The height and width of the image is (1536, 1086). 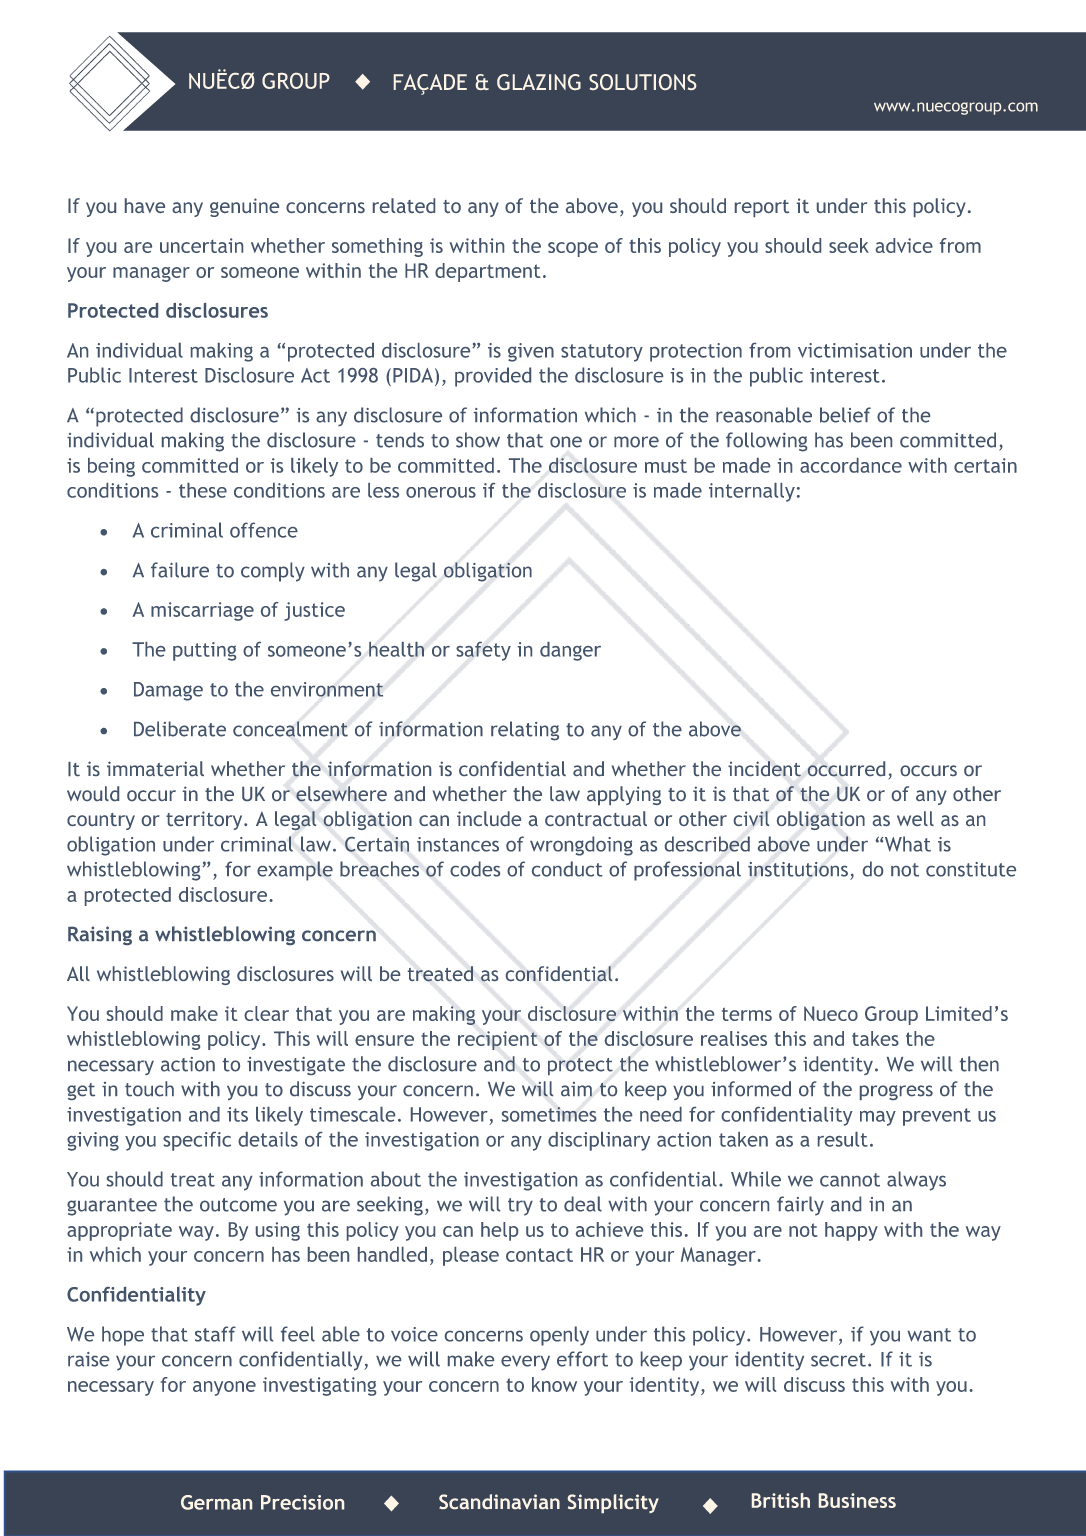 I want to click on well, so click(x=915, y=818).
